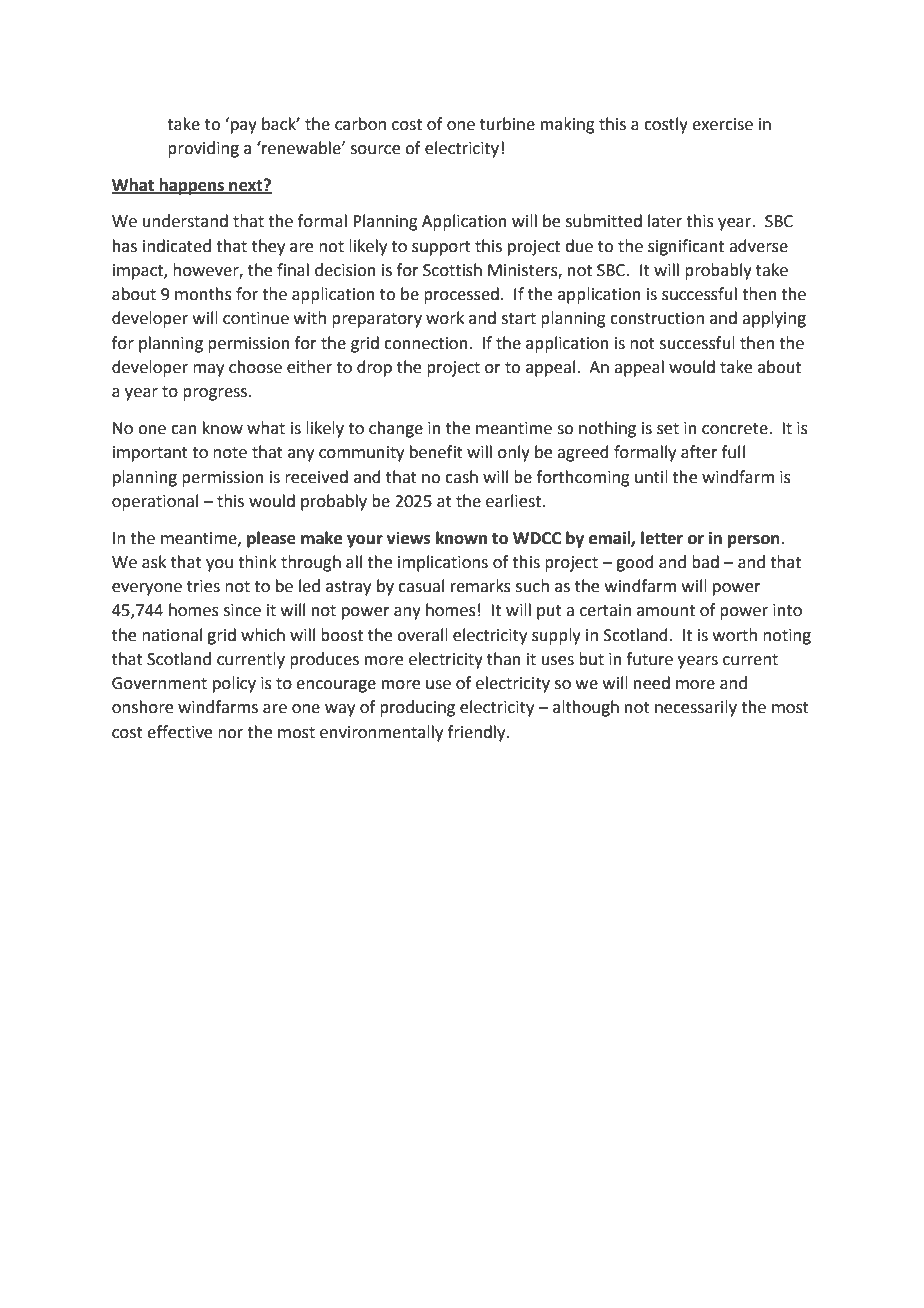  Describe the element at coordinates (736, 429) in the screenshot. I see `concrete` at that location.
